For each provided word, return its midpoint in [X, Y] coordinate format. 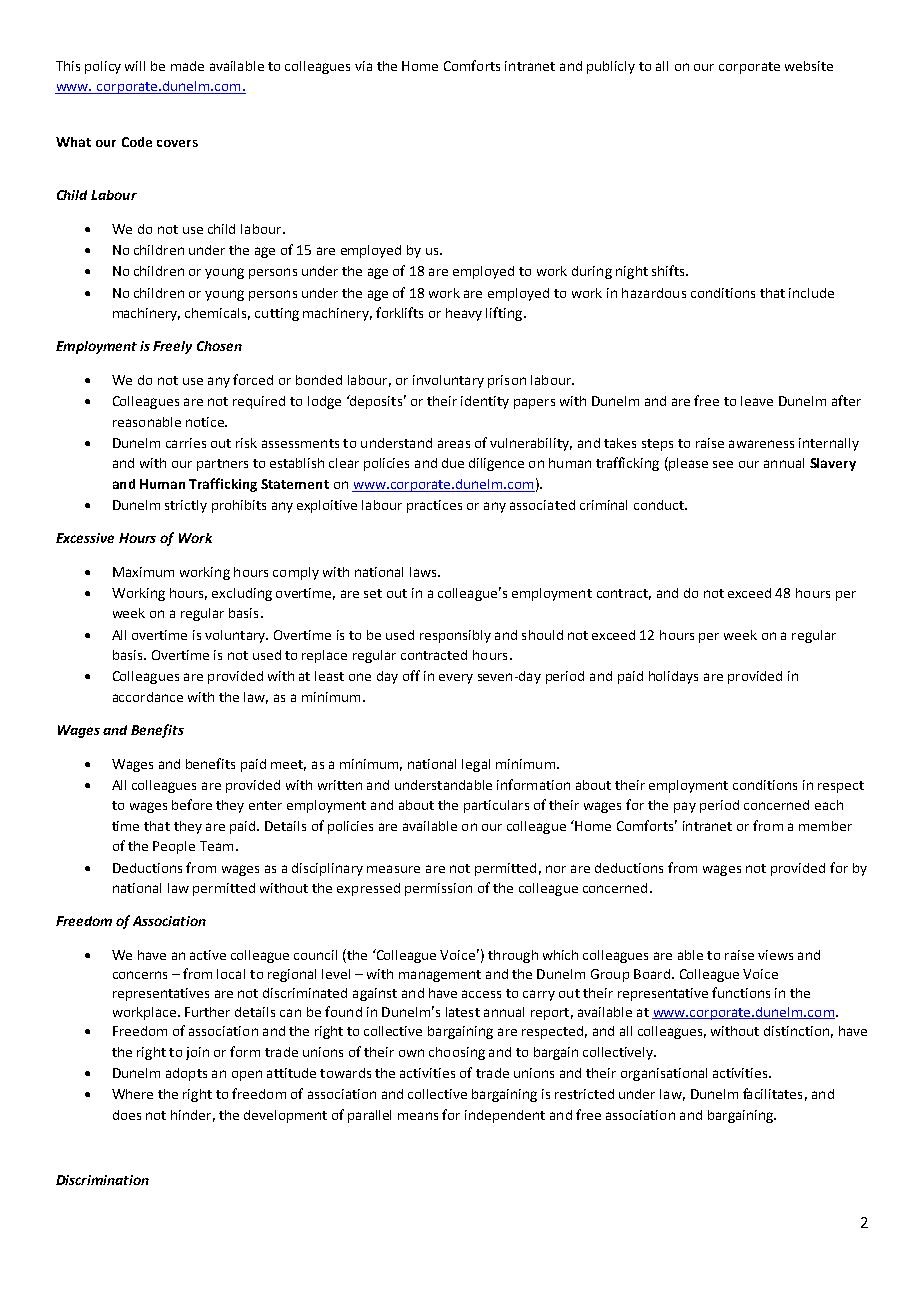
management [440, 976]
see [723, 464]
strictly [186, 506]
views [775, 955]
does [127, 1115]
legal [476, 765]
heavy [464, 314]
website [809, 66]
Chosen [219, 346]
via [363, 66]
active [208, 955]
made [187, 66]
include [811, 293]
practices [434, 506]
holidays [673, 677]
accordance [148, 697]
